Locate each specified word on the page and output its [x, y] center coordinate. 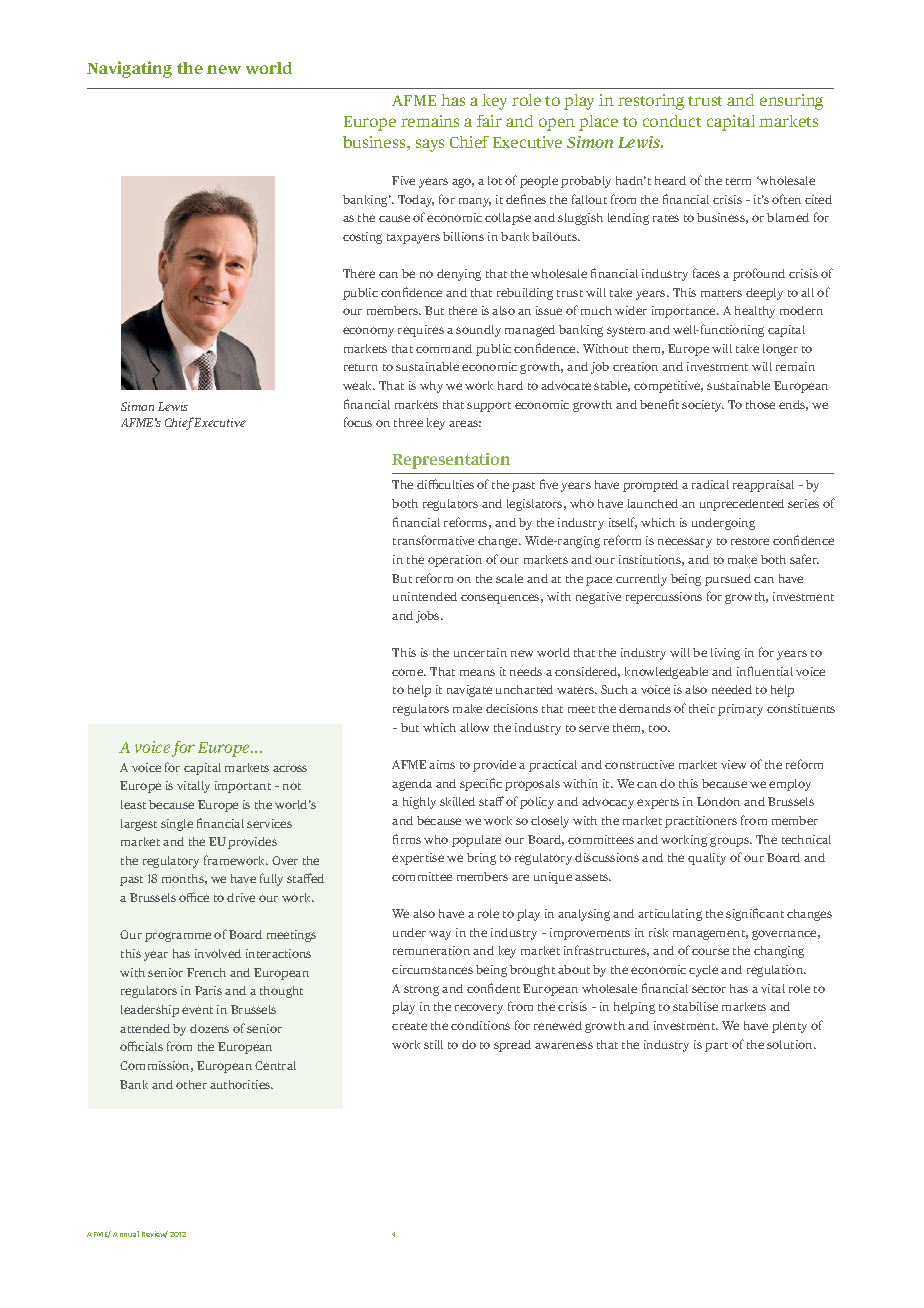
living [725, 654]
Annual [126, 1234]
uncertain [480, 652]
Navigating [129, 69]
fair [489, 121]
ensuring [791, 102]
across [290, 768]
